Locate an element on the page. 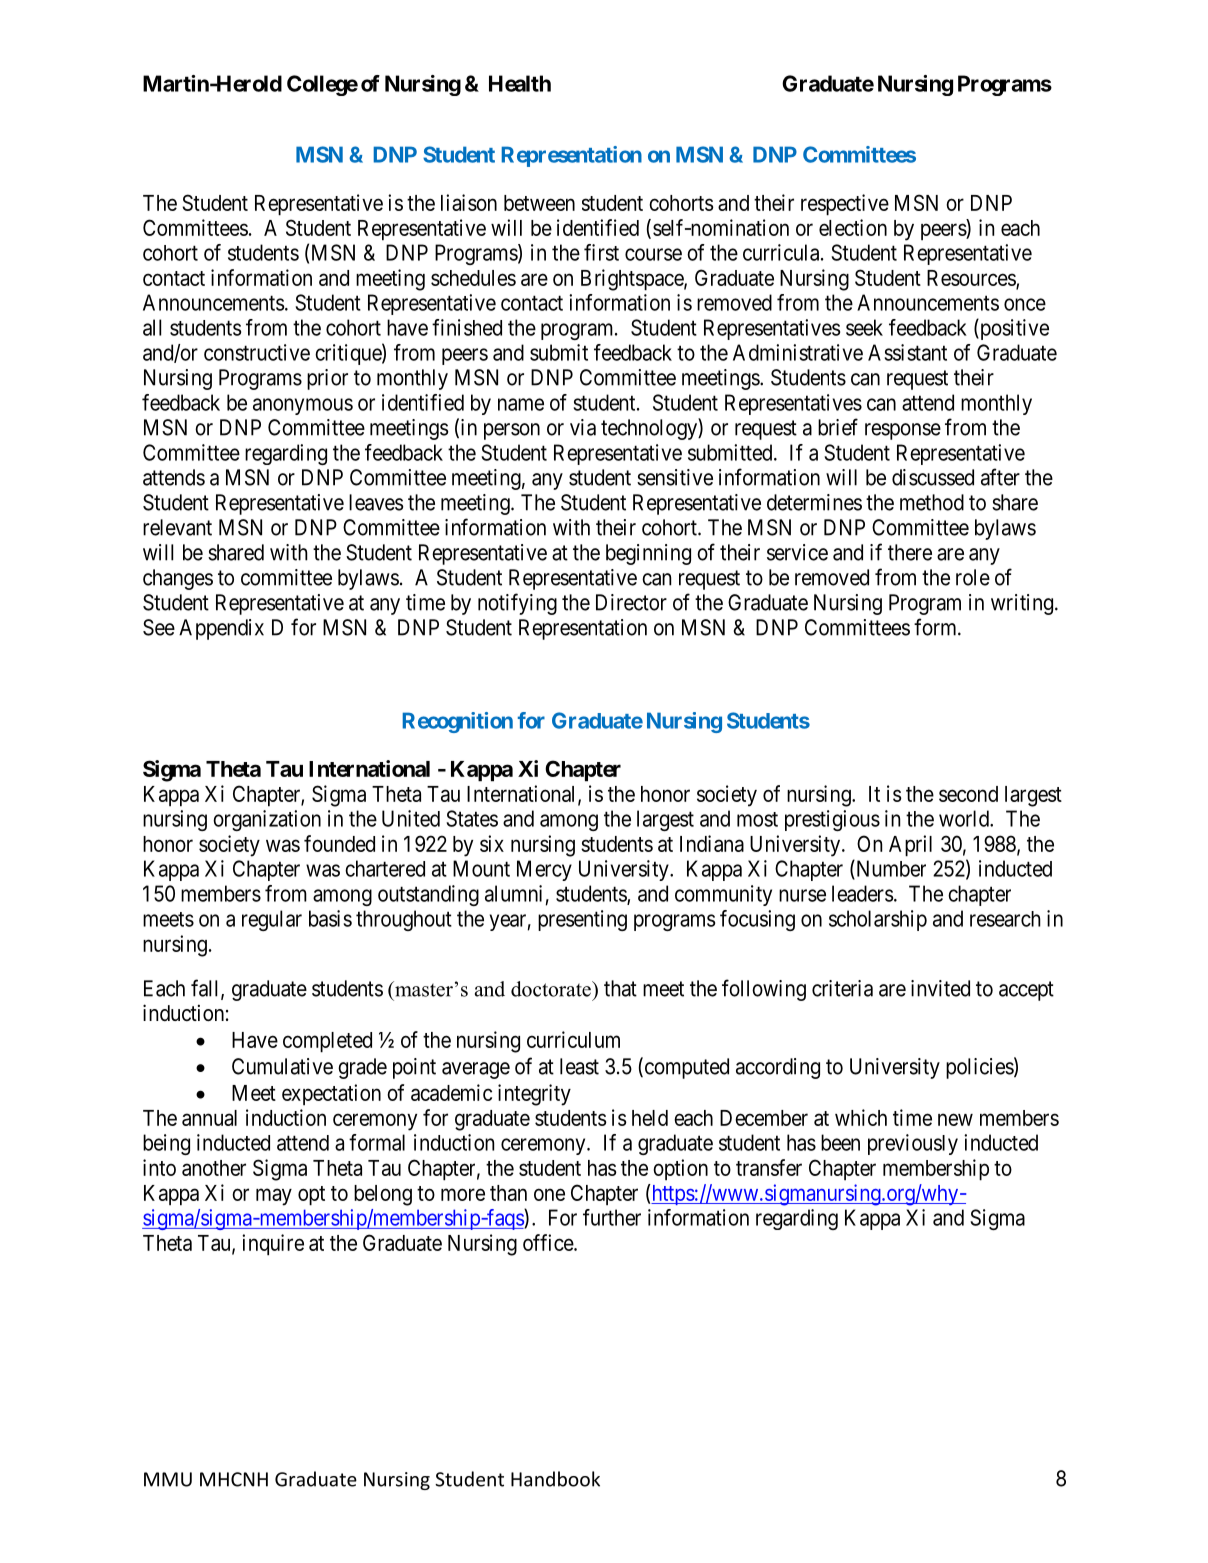 The height and width of the image is (1563, 1208). changes is located at coordinates (178, 579).
